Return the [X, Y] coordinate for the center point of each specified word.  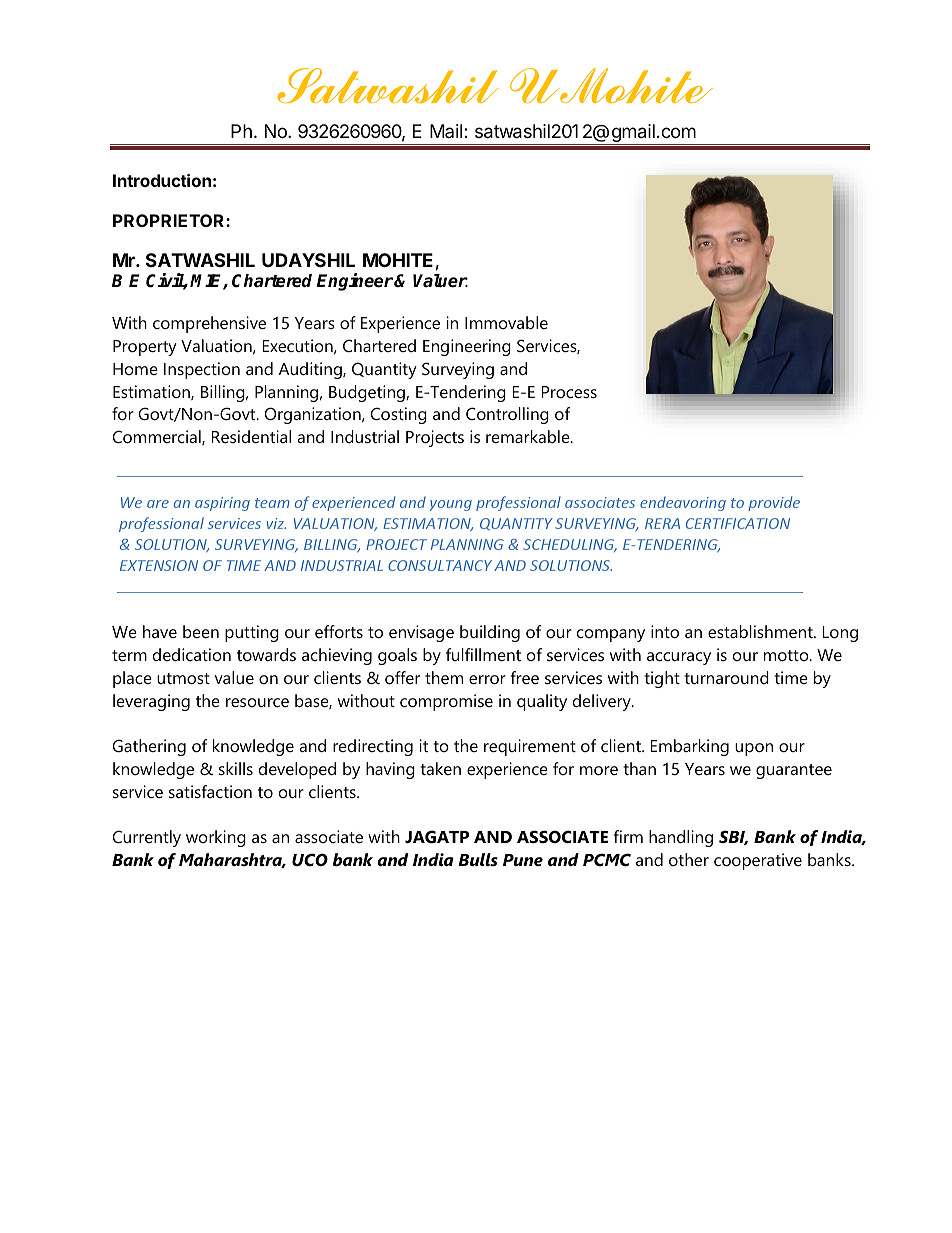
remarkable [529, 436]
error [487, 679]
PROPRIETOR [170, 220]
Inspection [202, 370]
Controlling [507, 415]
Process [569, 392]
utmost [183, 678]
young [451, 505]
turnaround [726, 677]
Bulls [478, 859]
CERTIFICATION [738, 523]
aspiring [222, 504]
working [216, 838]
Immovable [506, 322]
